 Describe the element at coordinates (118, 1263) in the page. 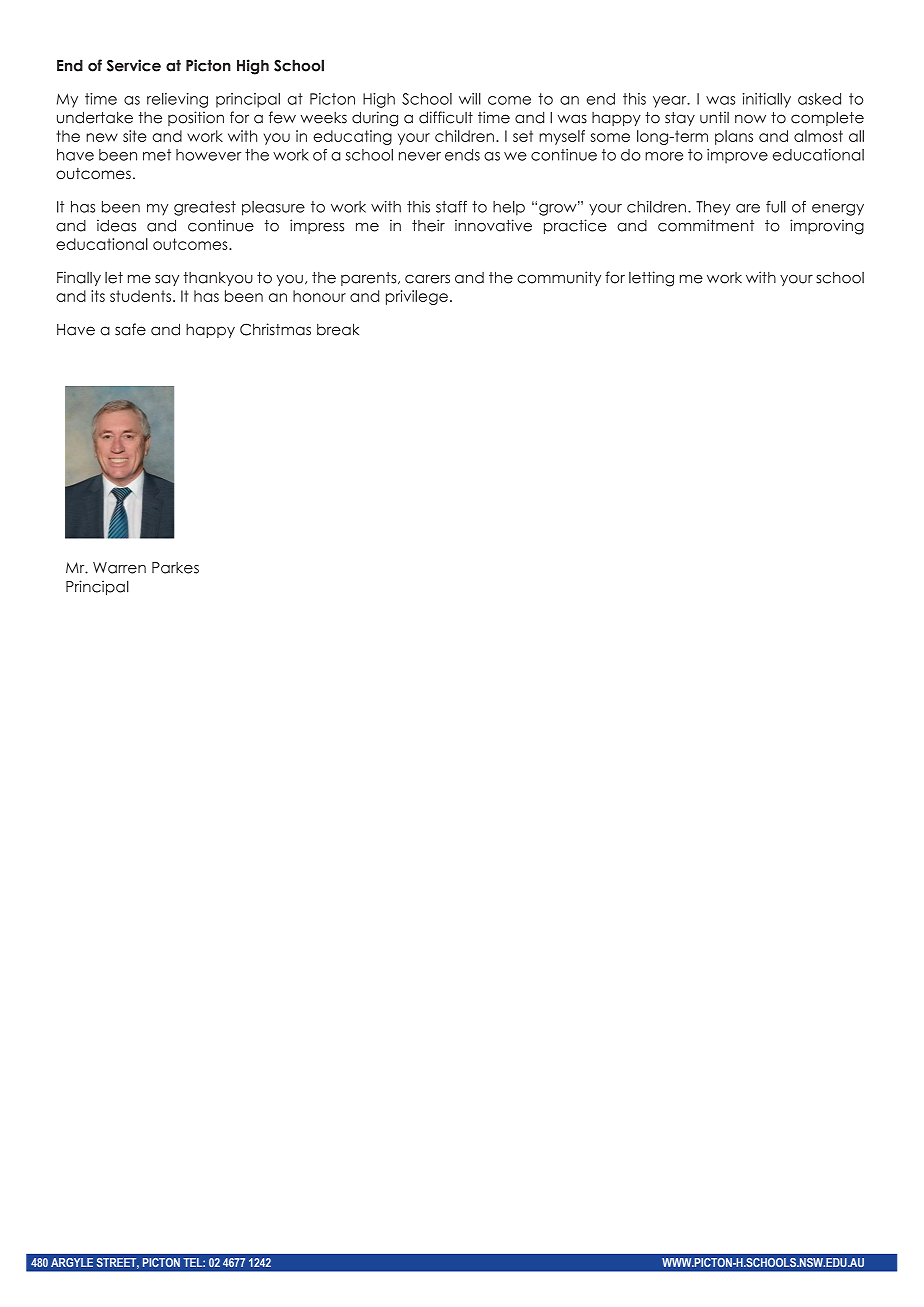

I see `STREET` at that location.
